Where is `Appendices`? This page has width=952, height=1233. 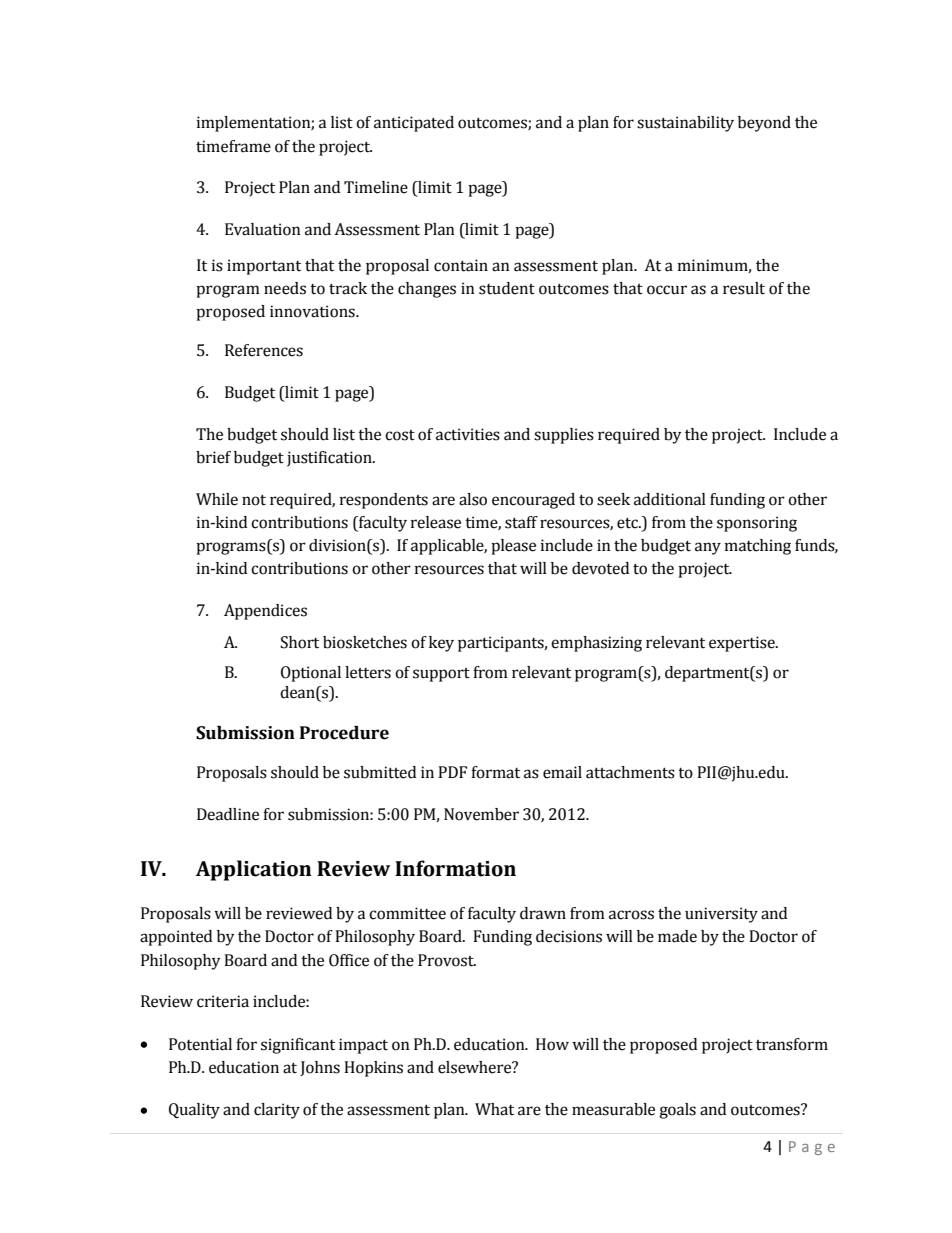
Appendices is located at coordinates (265, 612).
